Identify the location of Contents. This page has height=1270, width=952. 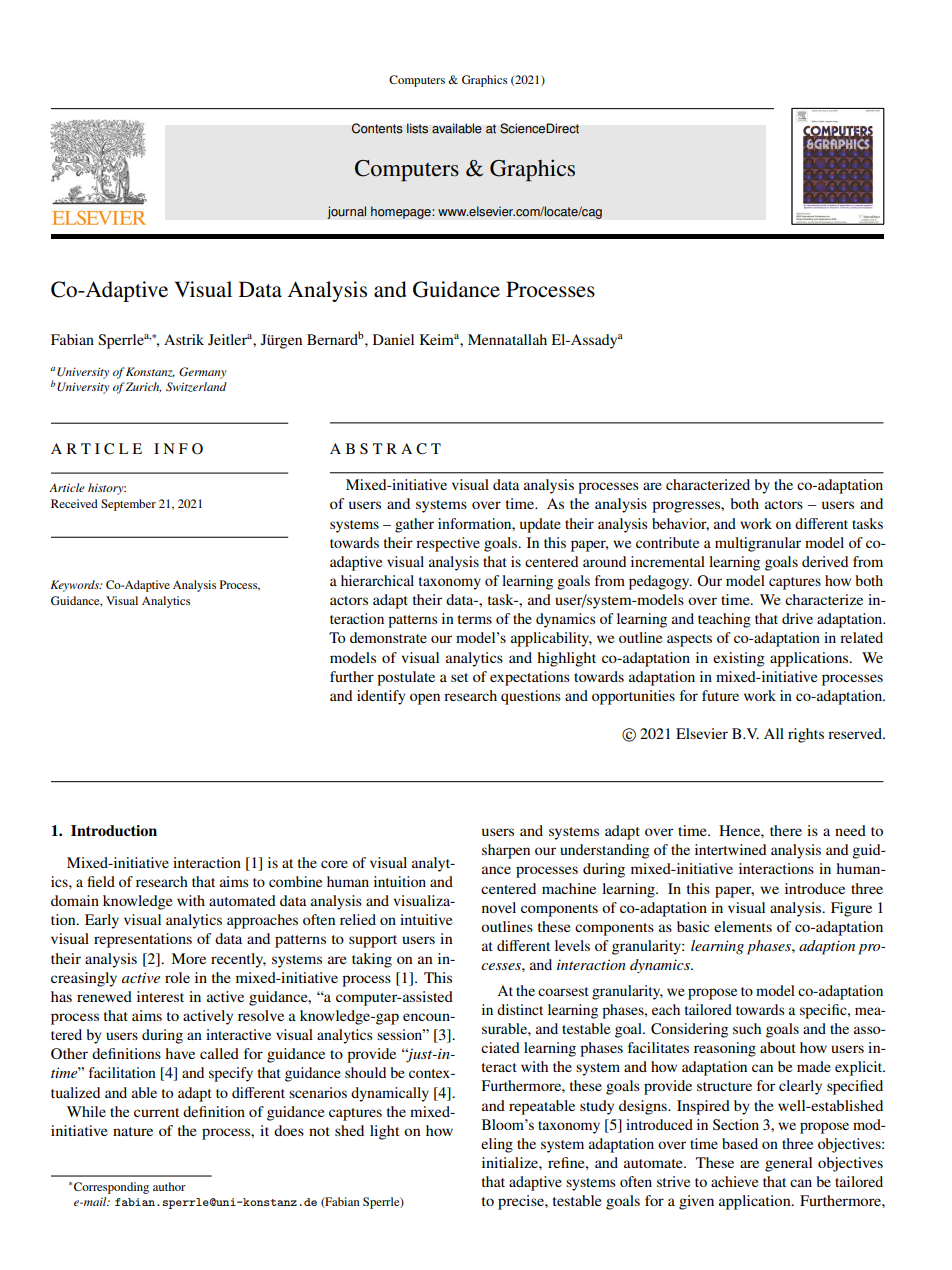
(377, 128).
